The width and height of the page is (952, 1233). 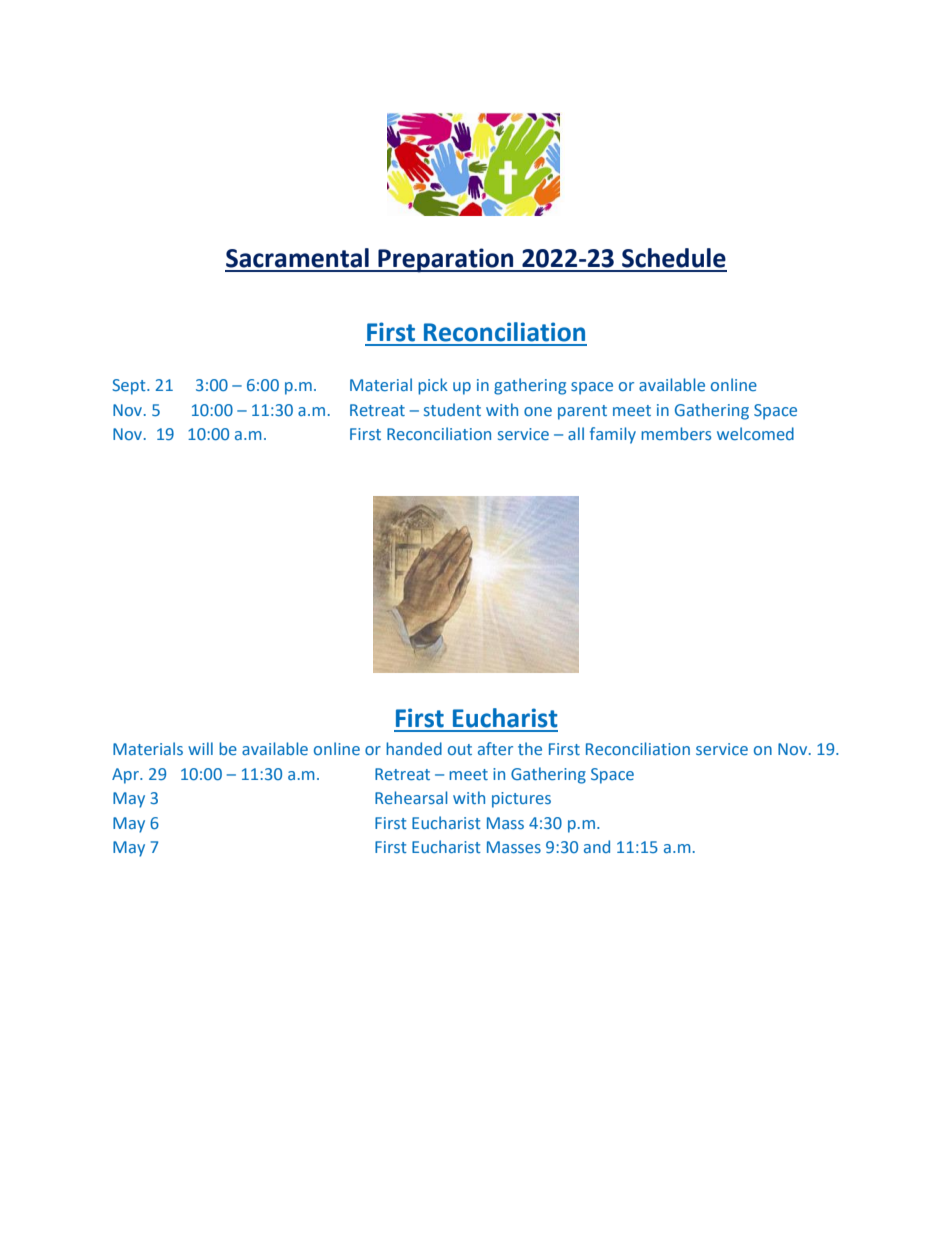 I want to click on pick, so click(x=433, y=386).
